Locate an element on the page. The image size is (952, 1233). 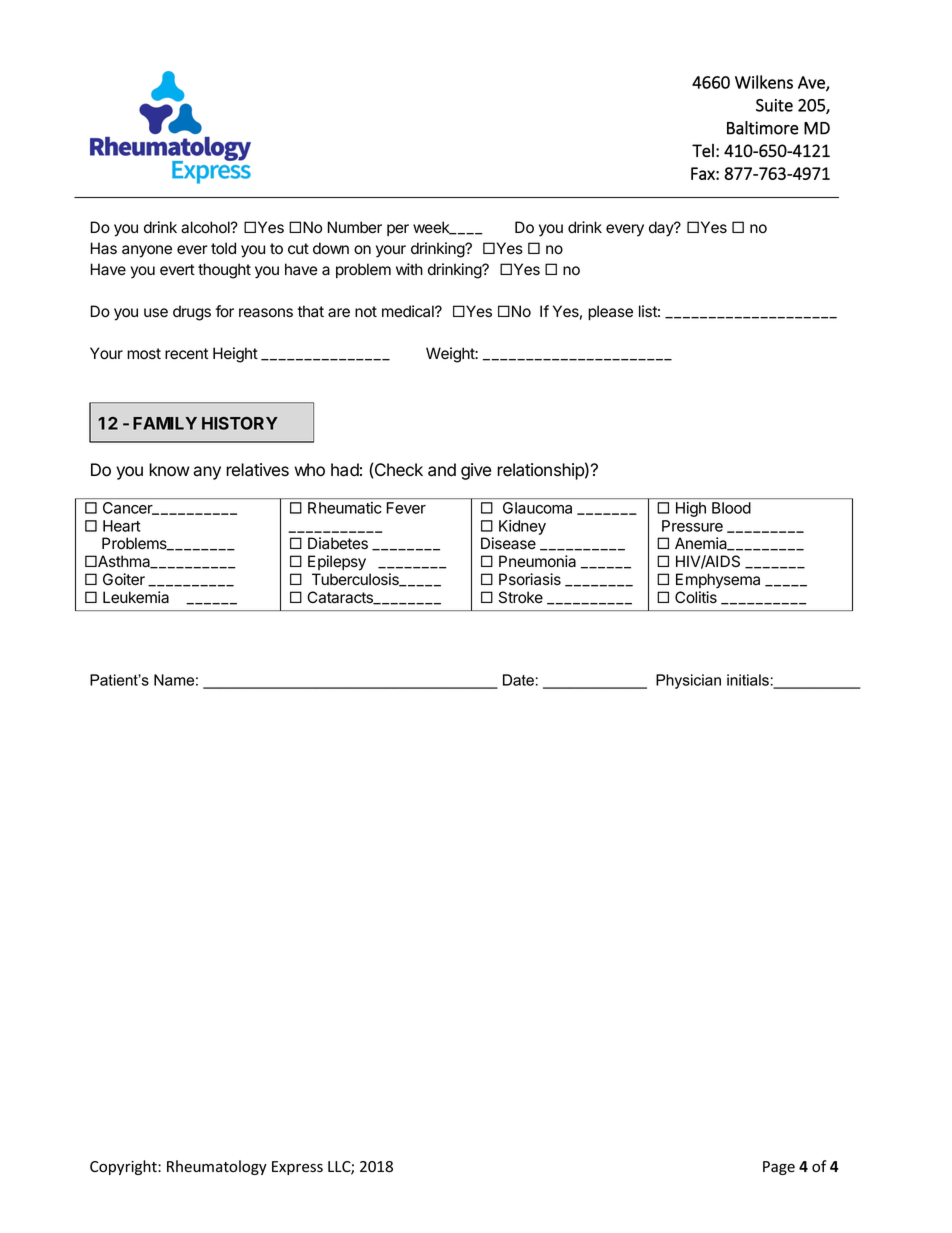
per is located at coordinates (398, 230).
